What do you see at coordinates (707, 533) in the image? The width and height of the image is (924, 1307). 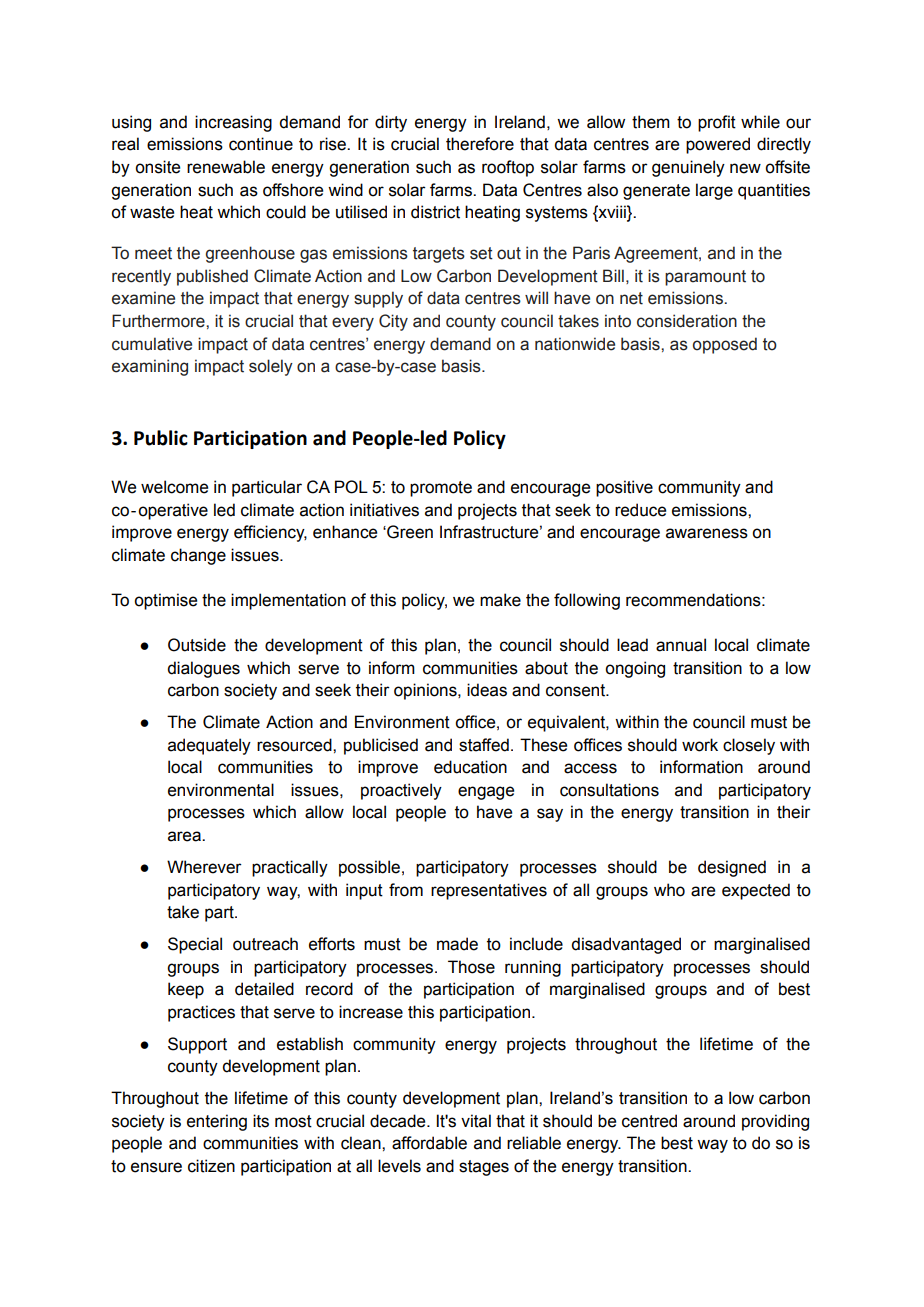 I see `awareness` at bounding box center [707, 533].
